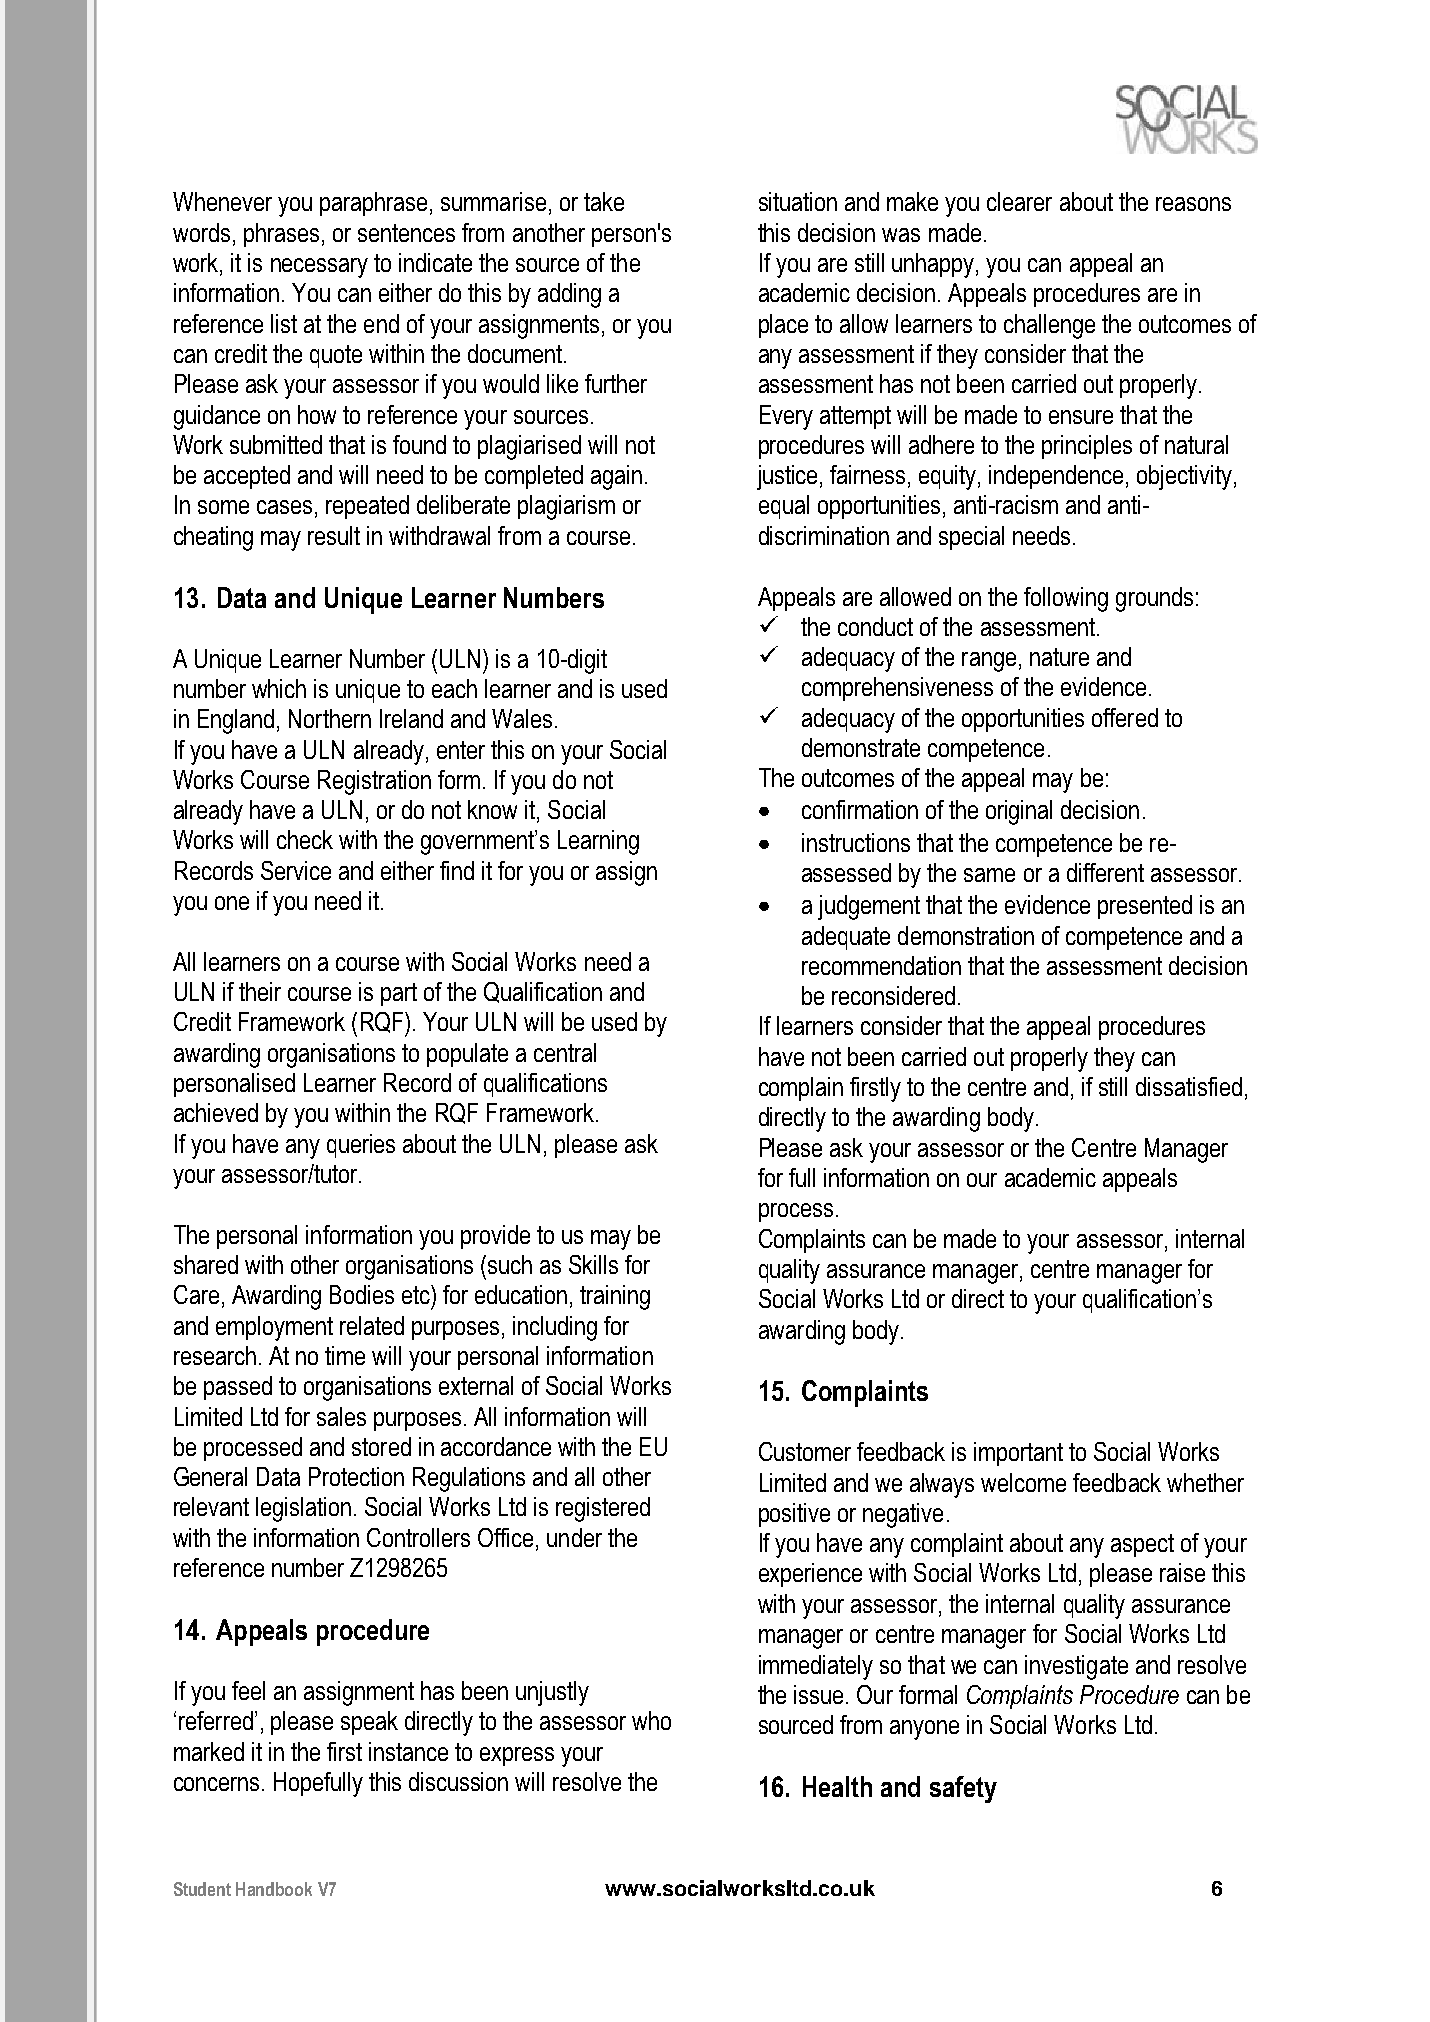 The image size is (1430, 2022). What do you see at coordinates (598, 842) in the screenshot?
I see `Learning` at bounding box center [598, 842].
